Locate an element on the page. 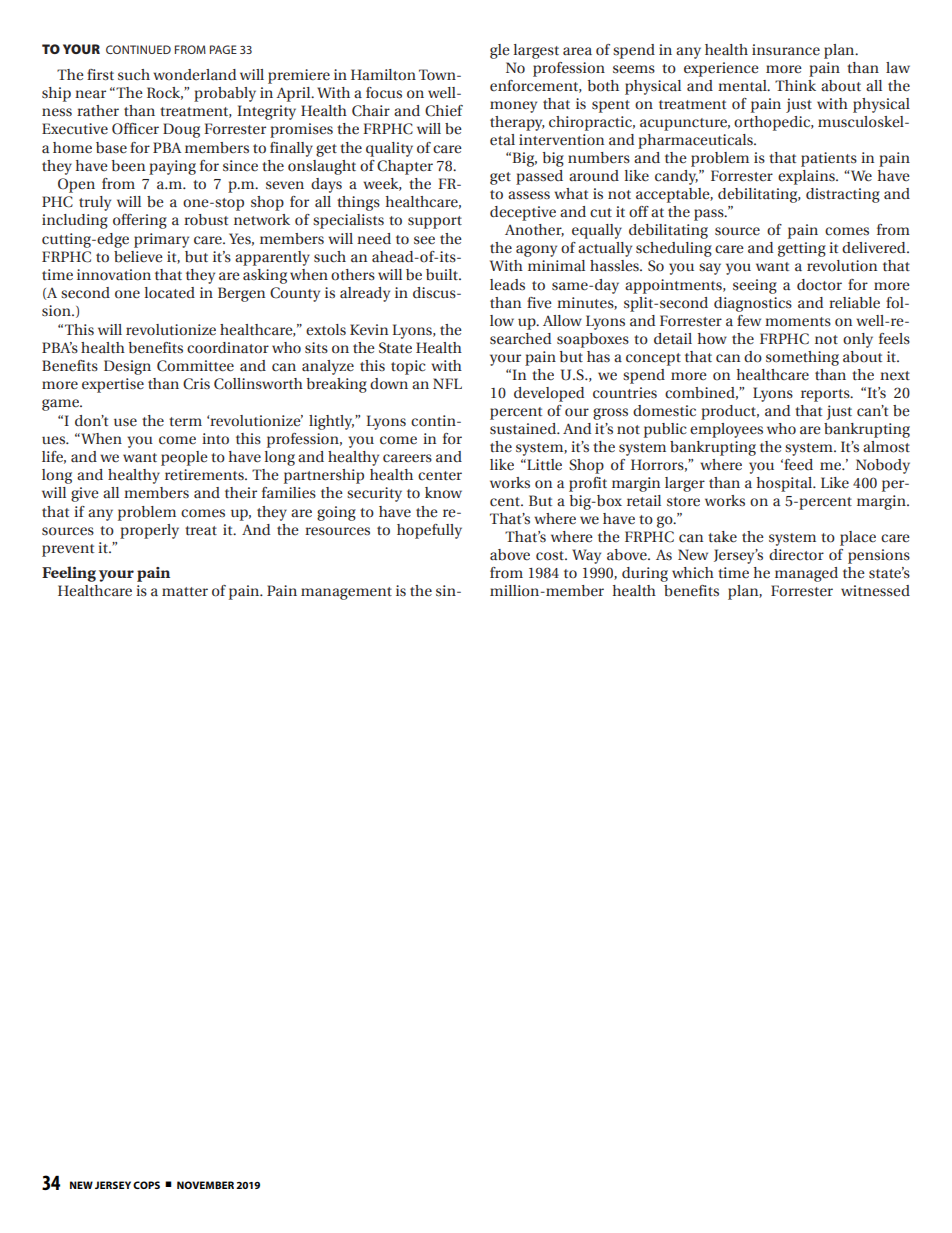  money is located at coordinates (513, 107).
